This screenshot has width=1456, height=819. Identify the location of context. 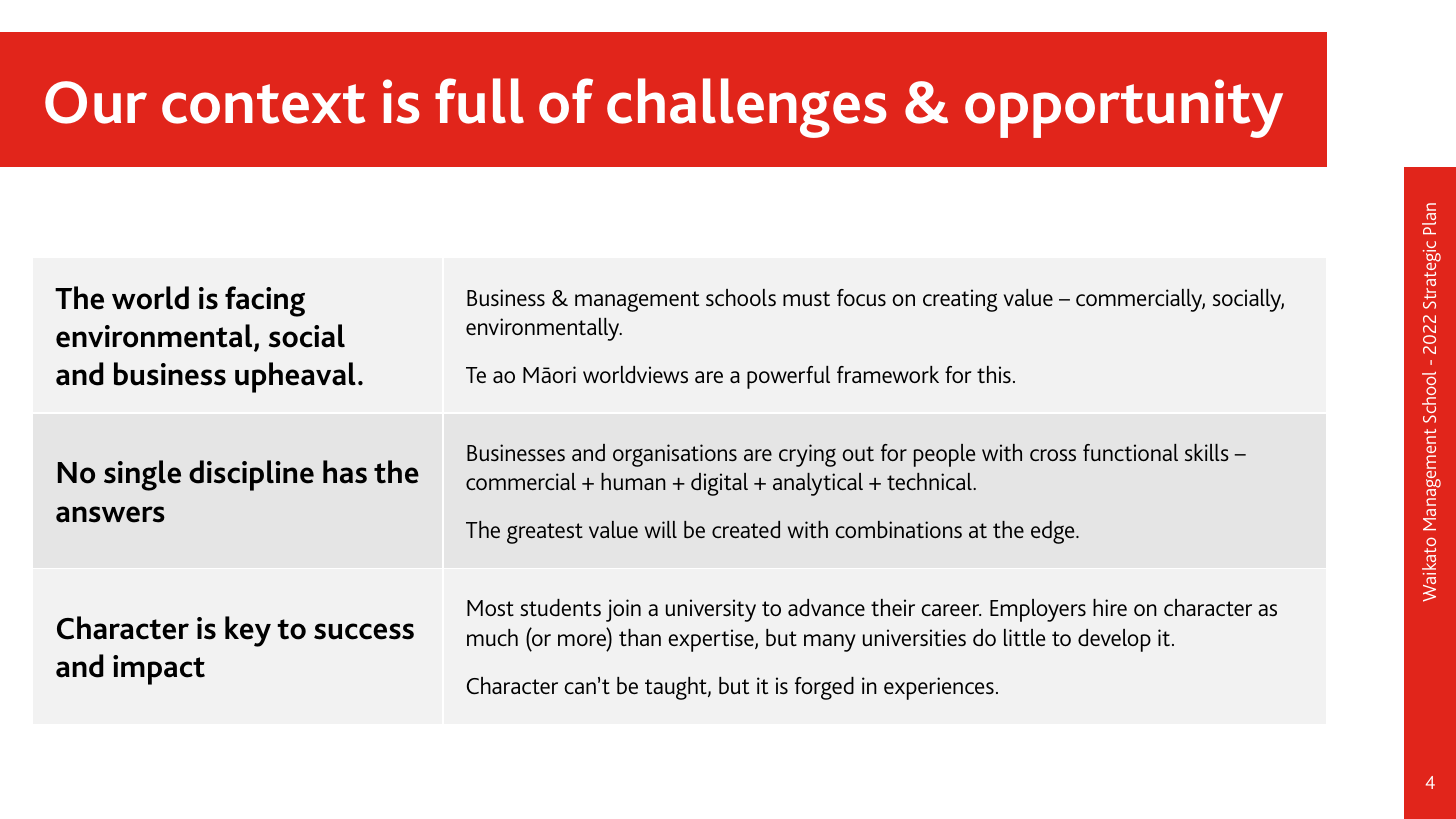
(263, 104).
